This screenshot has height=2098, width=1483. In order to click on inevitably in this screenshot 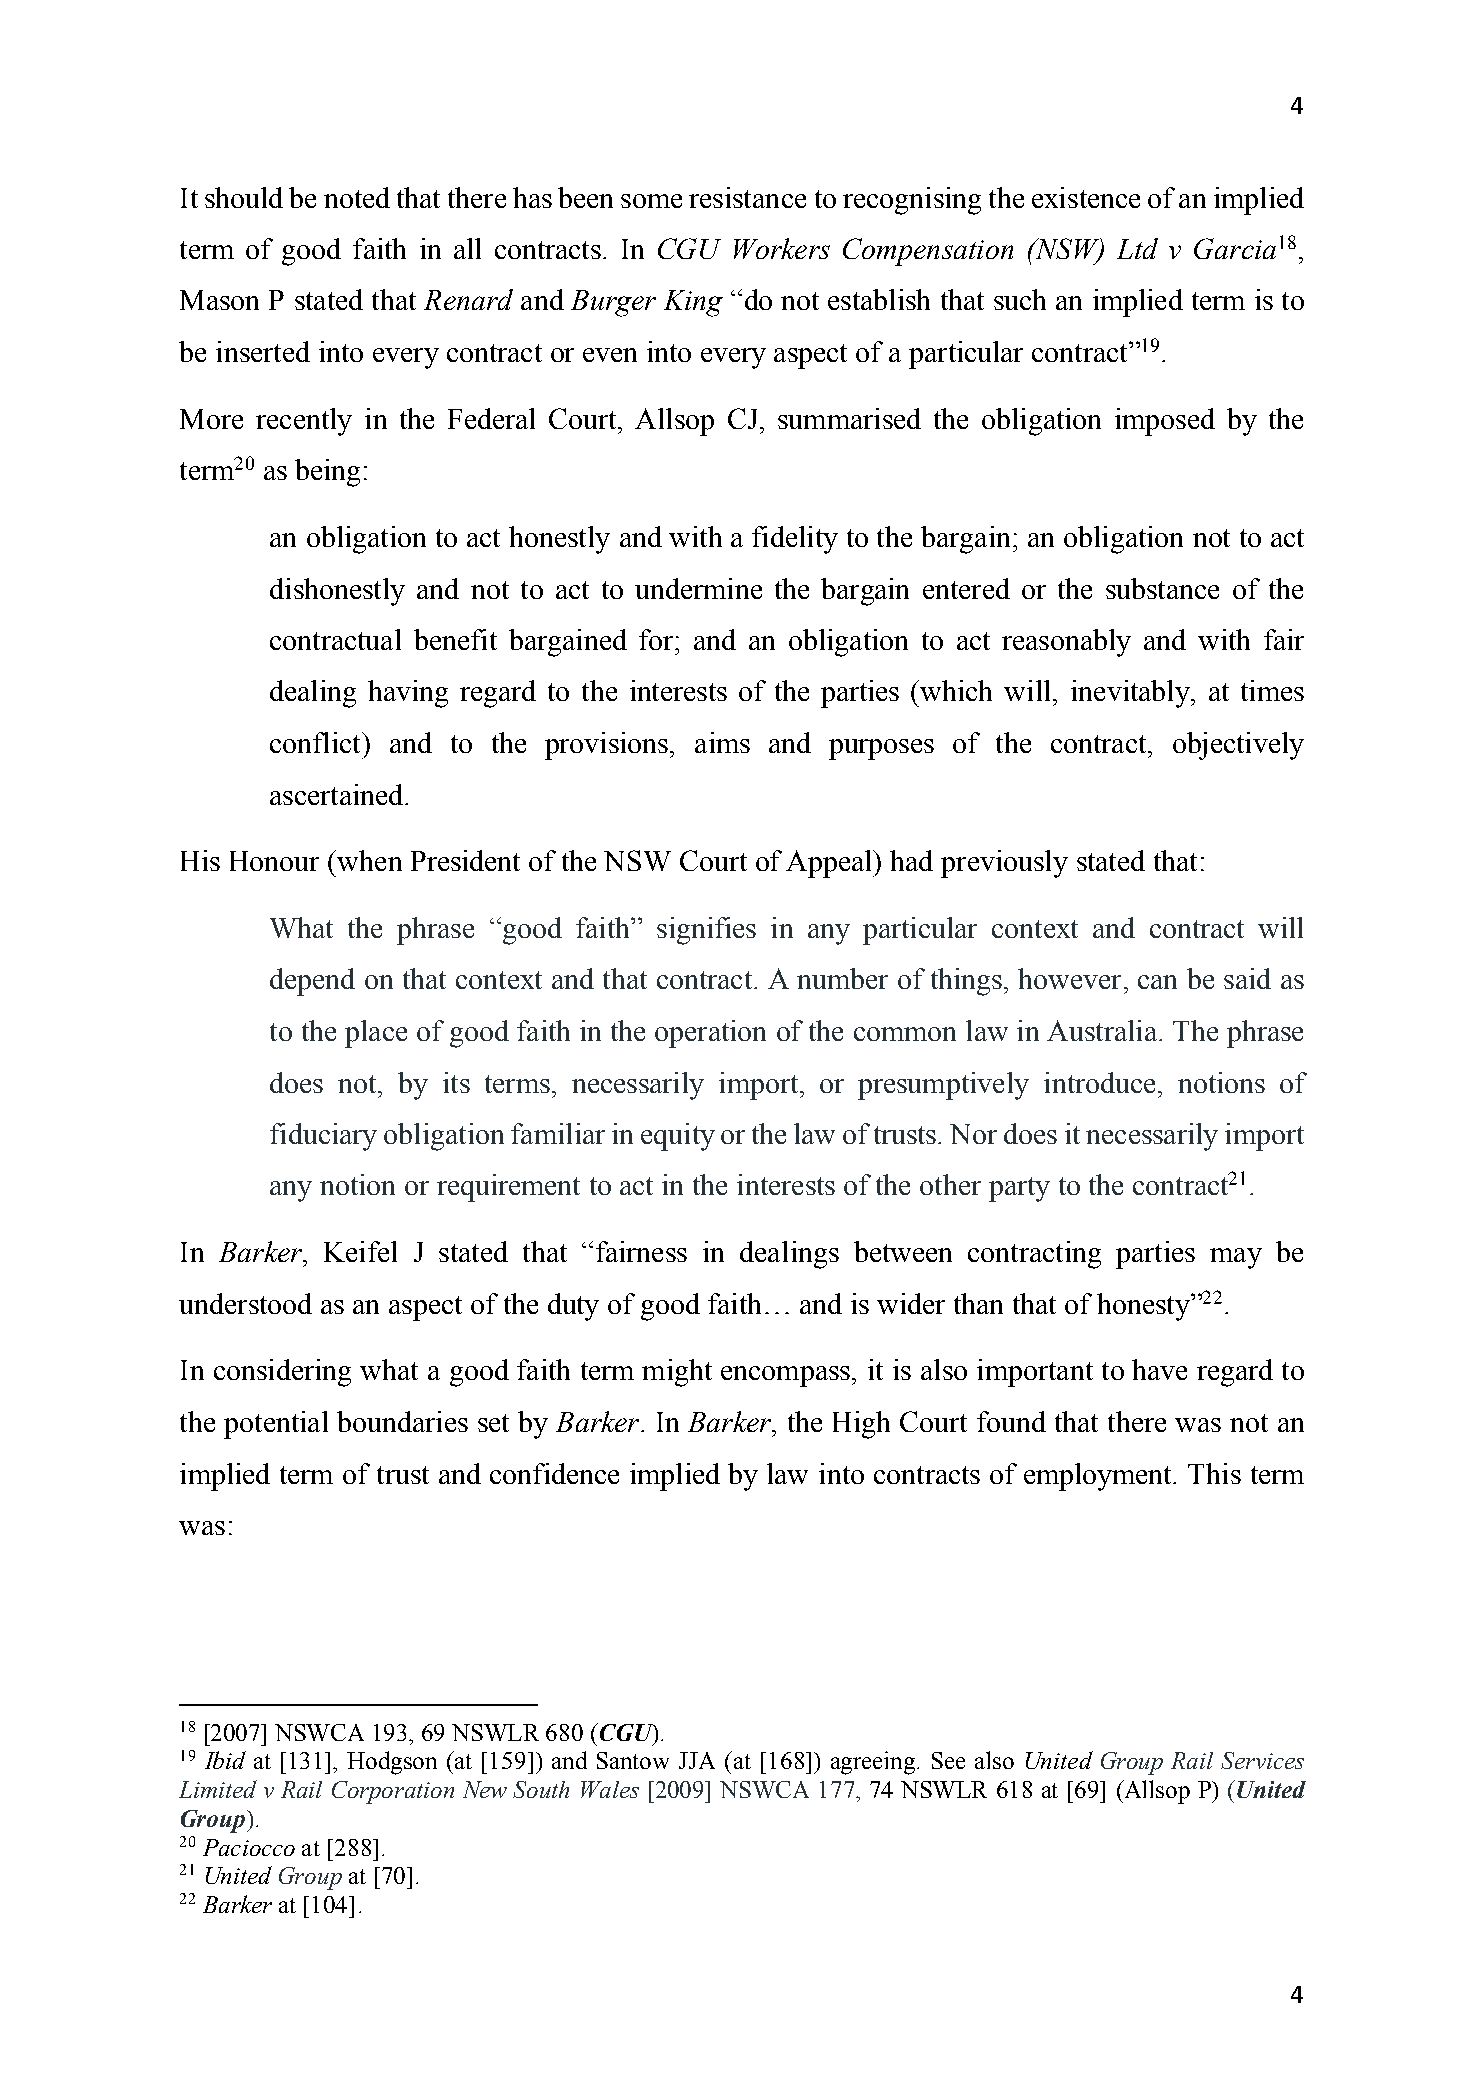, I will do `click(1131, 694)`.
